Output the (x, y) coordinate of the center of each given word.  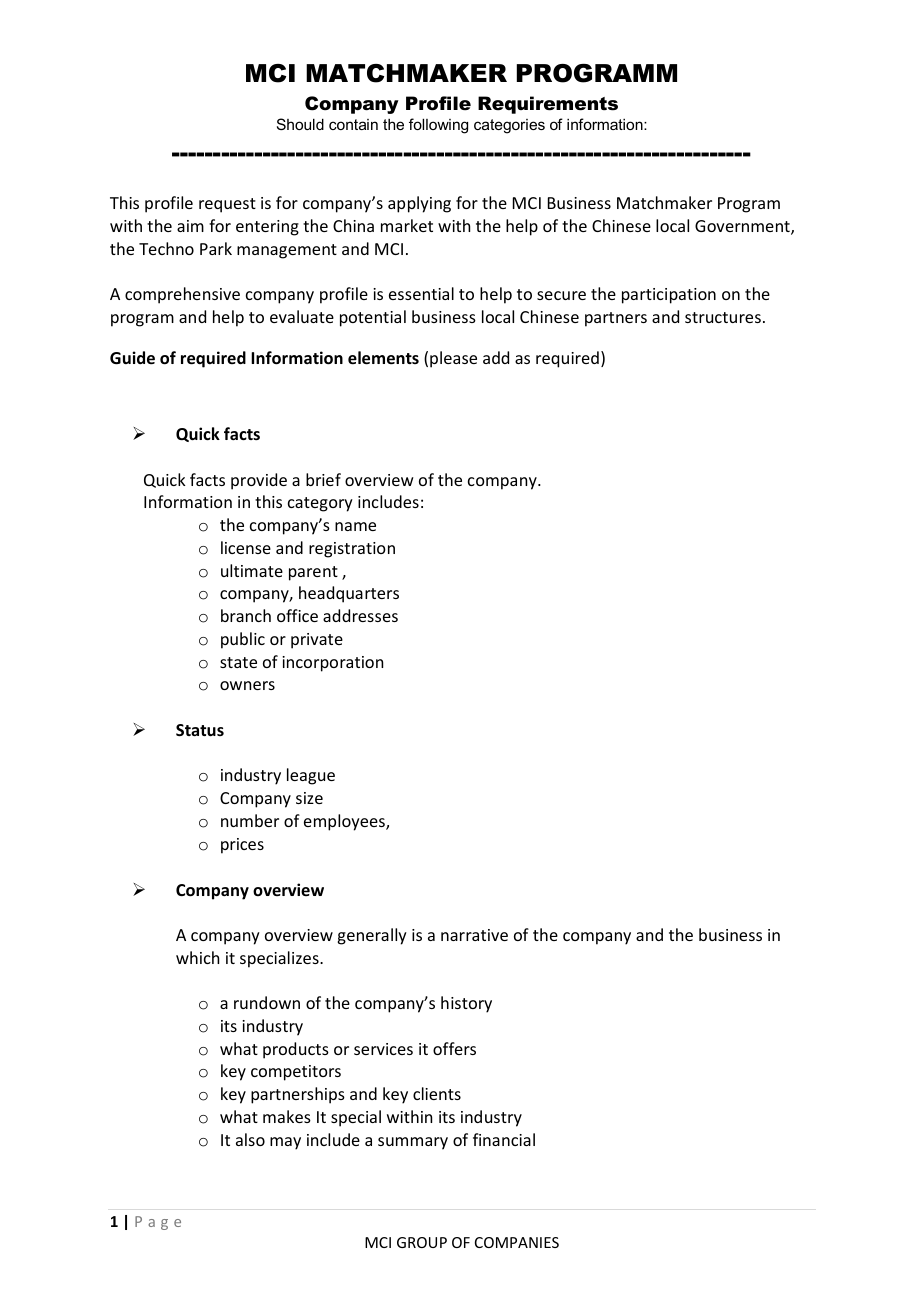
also (250, 1139)
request (227, 205)
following (438, 126)
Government (743, 227)
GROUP (422, 1242)
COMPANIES (517, 1242)
